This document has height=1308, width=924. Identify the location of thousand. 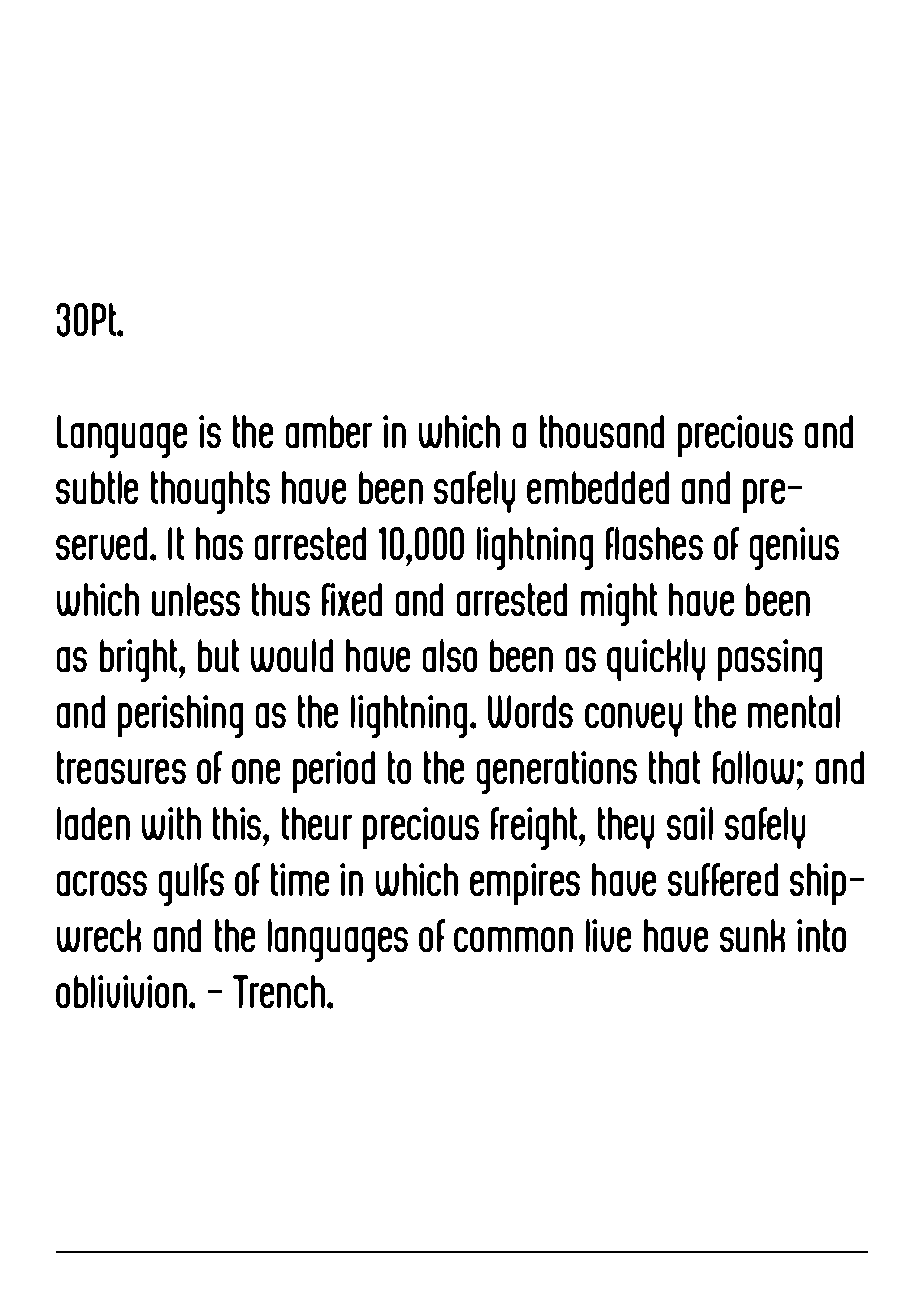
(602, 431).
